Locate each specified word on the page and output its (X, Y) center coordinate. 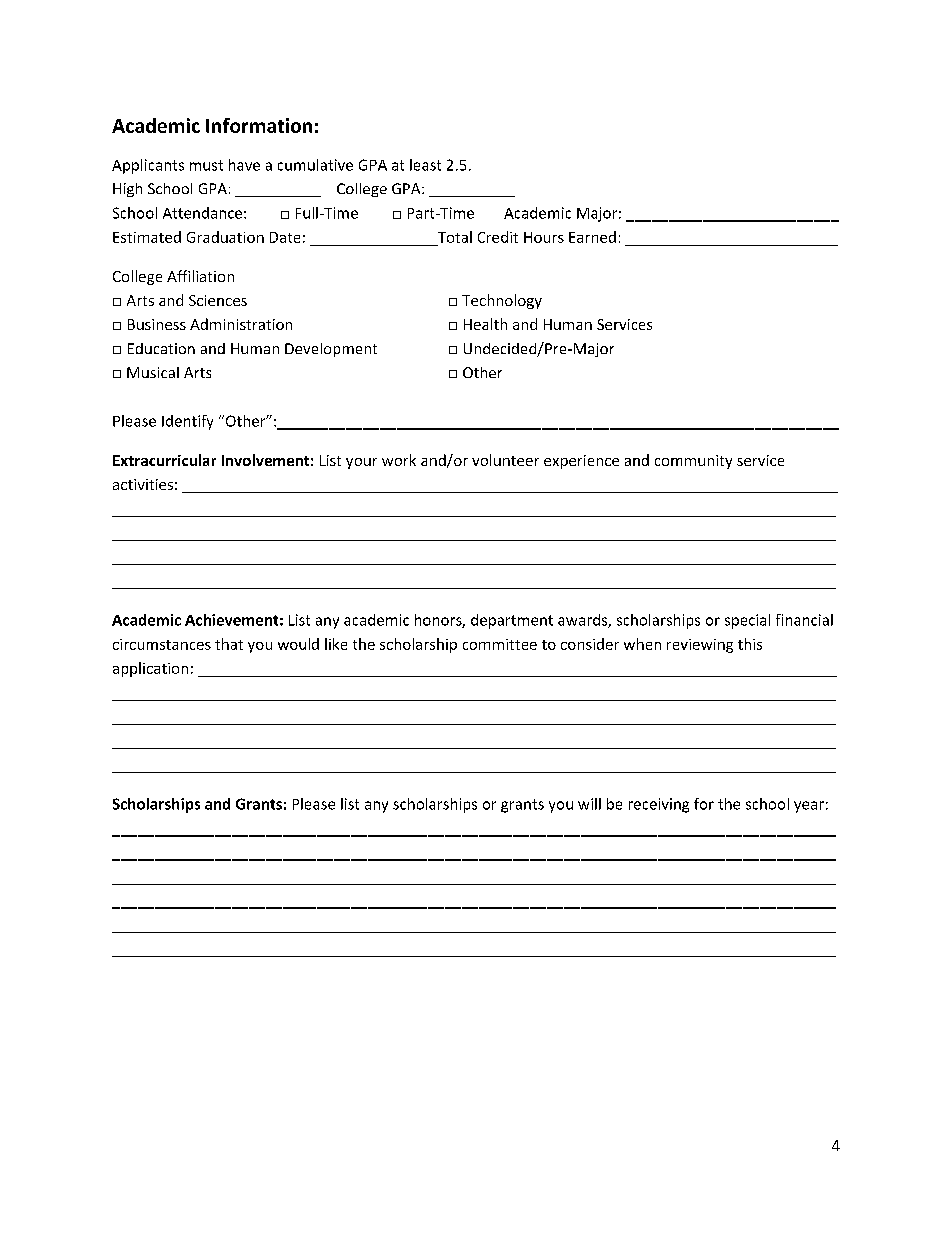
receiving (659, 805)
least (425, 165)
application (150, 669)
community (693, 462)
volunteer (505, 460)
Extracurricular (164, 460)
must (206, 165)
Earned (592, 237)
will (589, 804)
